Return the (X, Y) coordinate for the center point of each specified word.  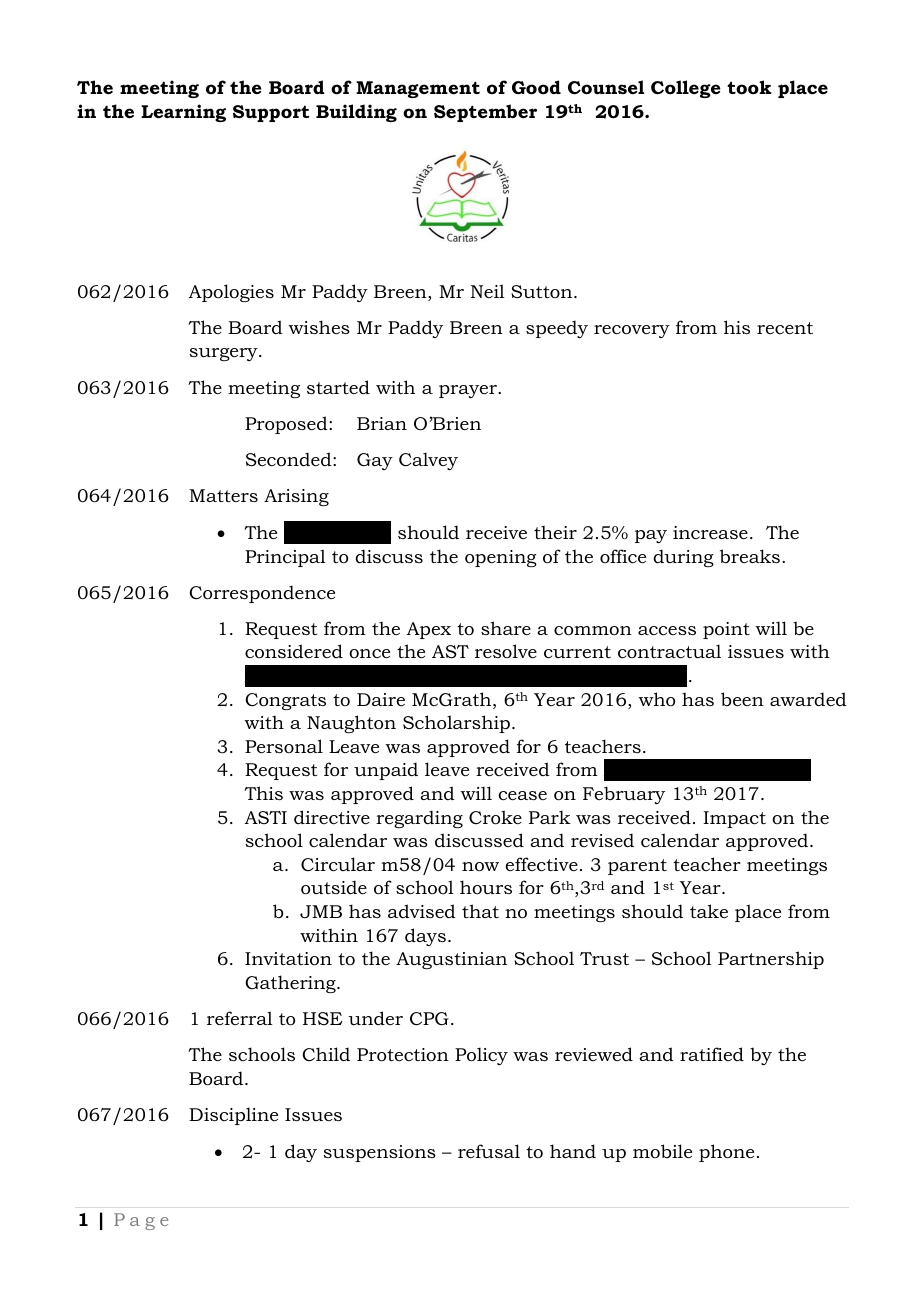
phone (726, 1153)
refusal (489, 1151)
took (749, 87)
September (485, 113)
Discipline (233, 1116)
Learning (183, 113)
